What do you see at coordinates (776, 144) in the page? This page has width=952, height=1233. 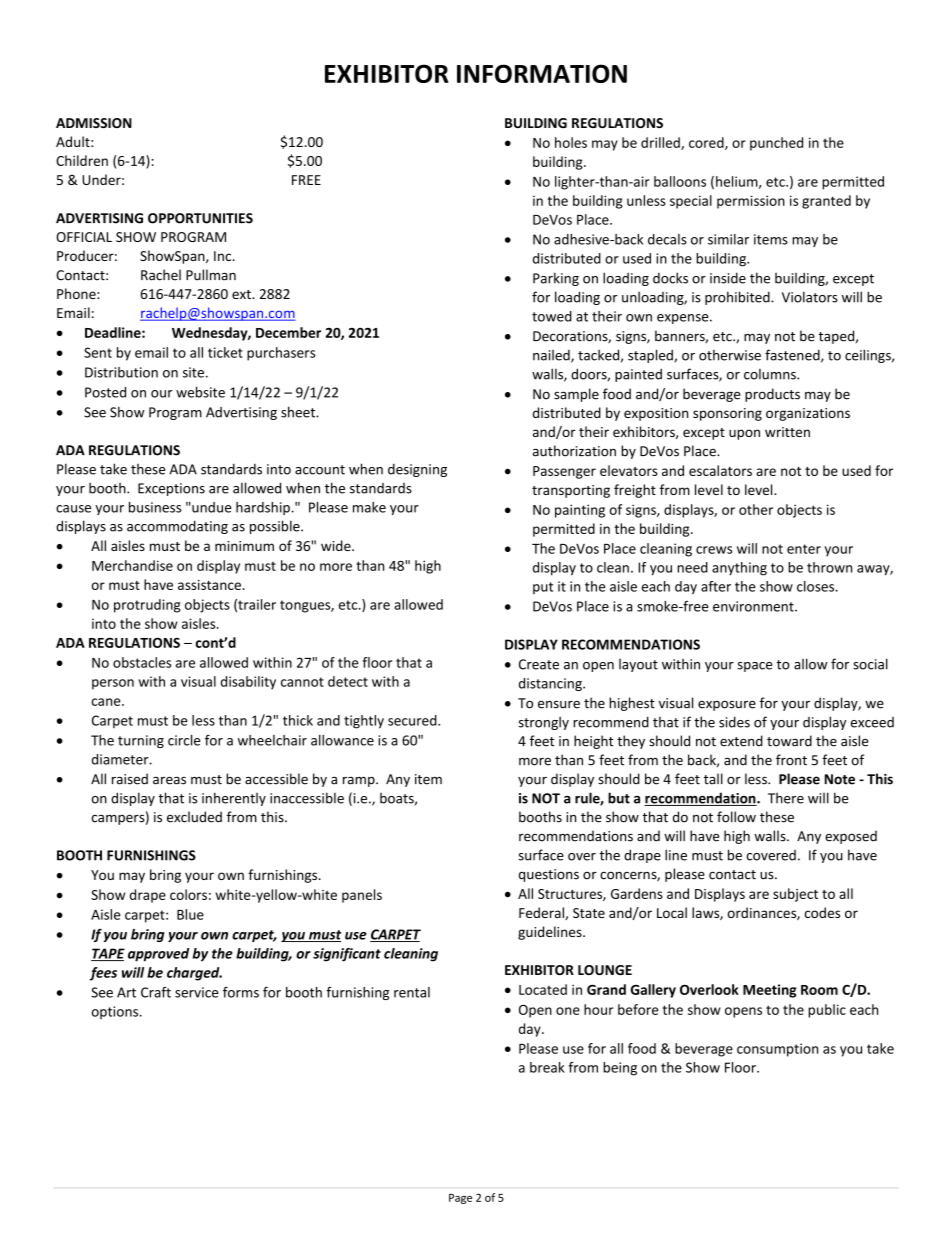 I see `punched` at bounding box center [776, 144].
